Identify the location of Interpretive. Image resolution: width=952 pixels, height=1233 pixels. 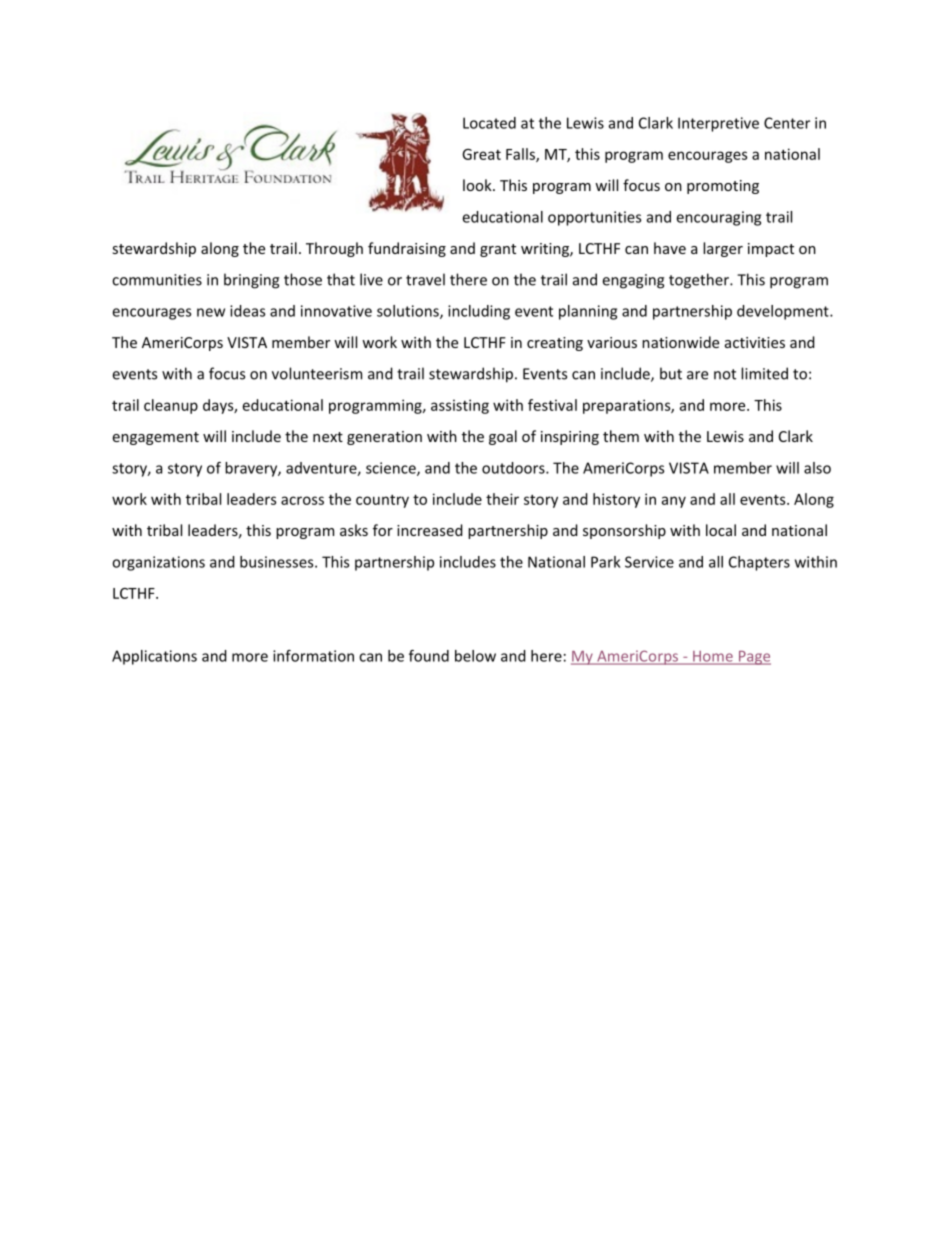
(718, 124).
